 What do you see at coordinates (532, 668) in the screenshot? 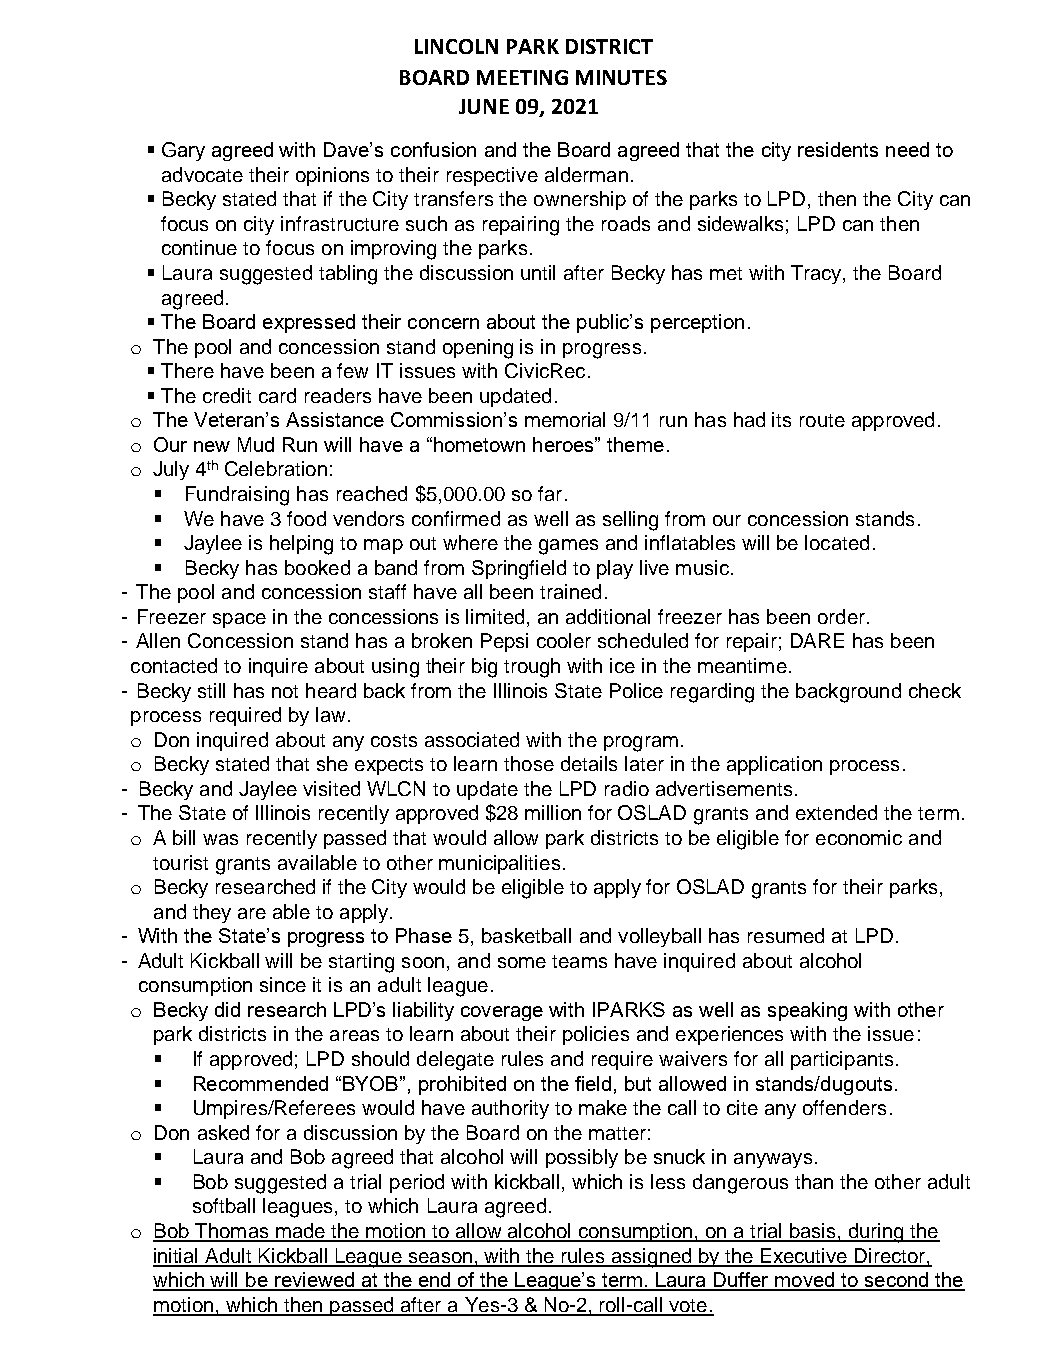
I see `trough` at bounding box center [532, 668].
